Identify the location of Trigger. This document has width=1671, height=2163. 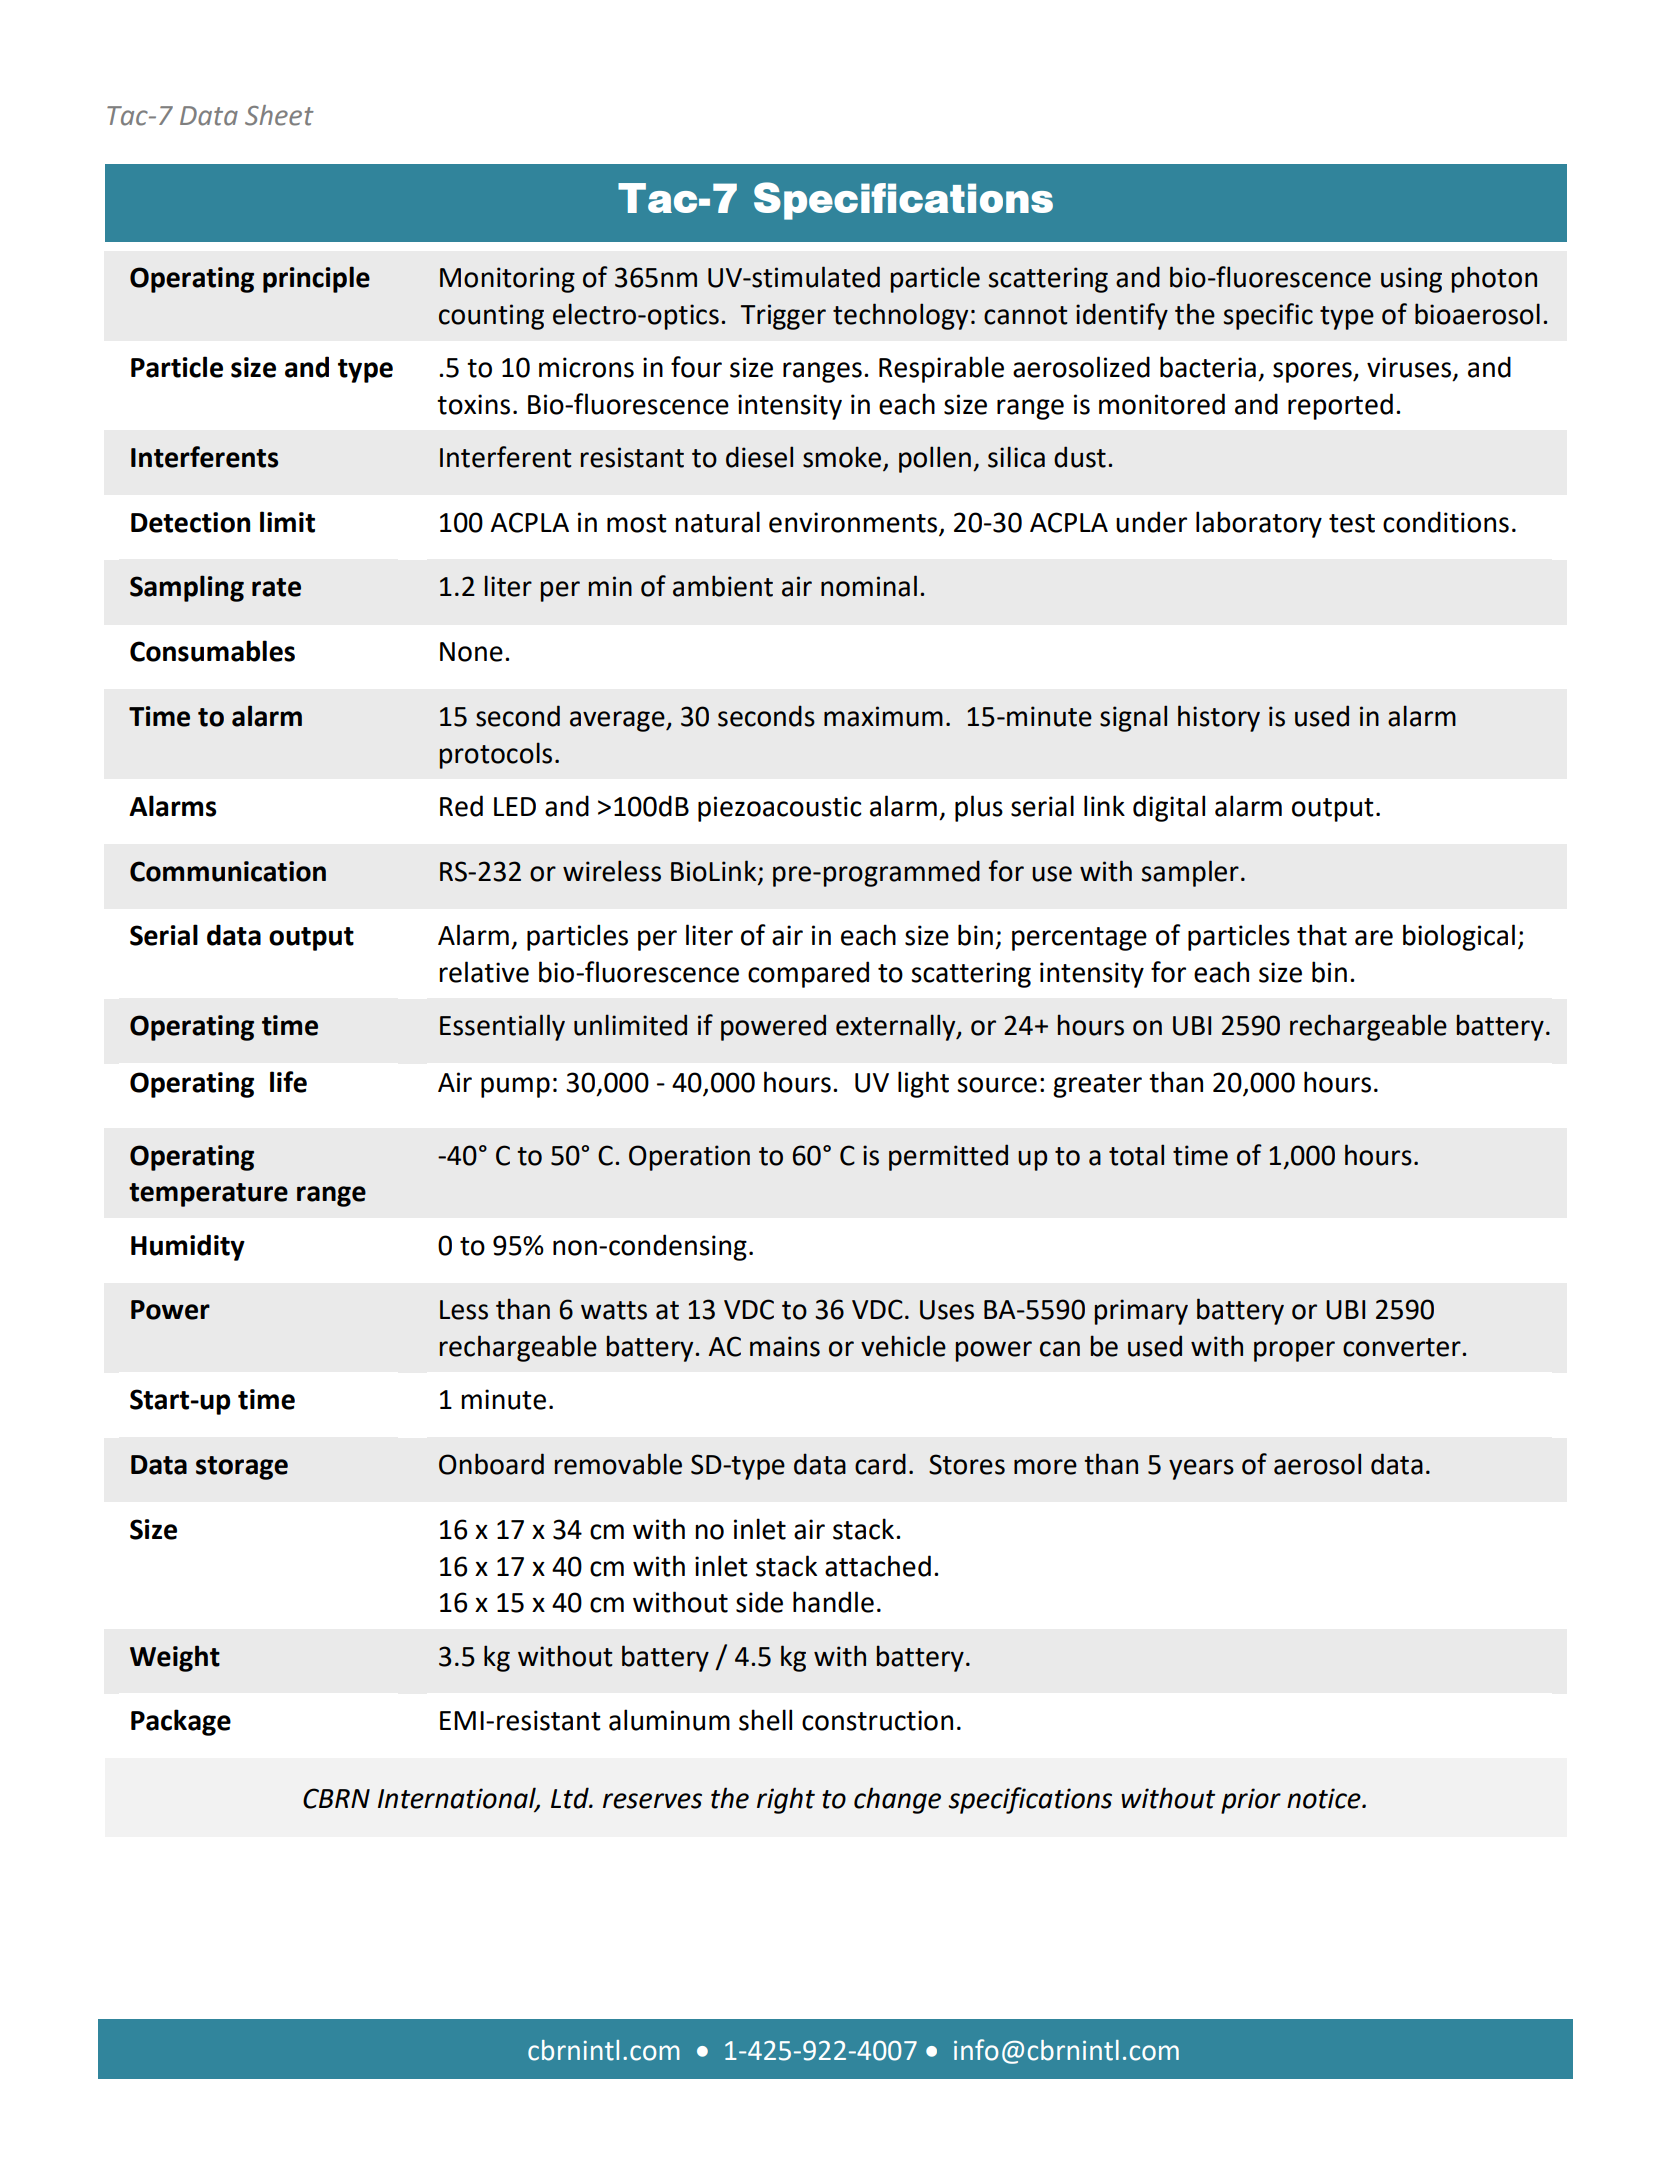
(783, 317).
